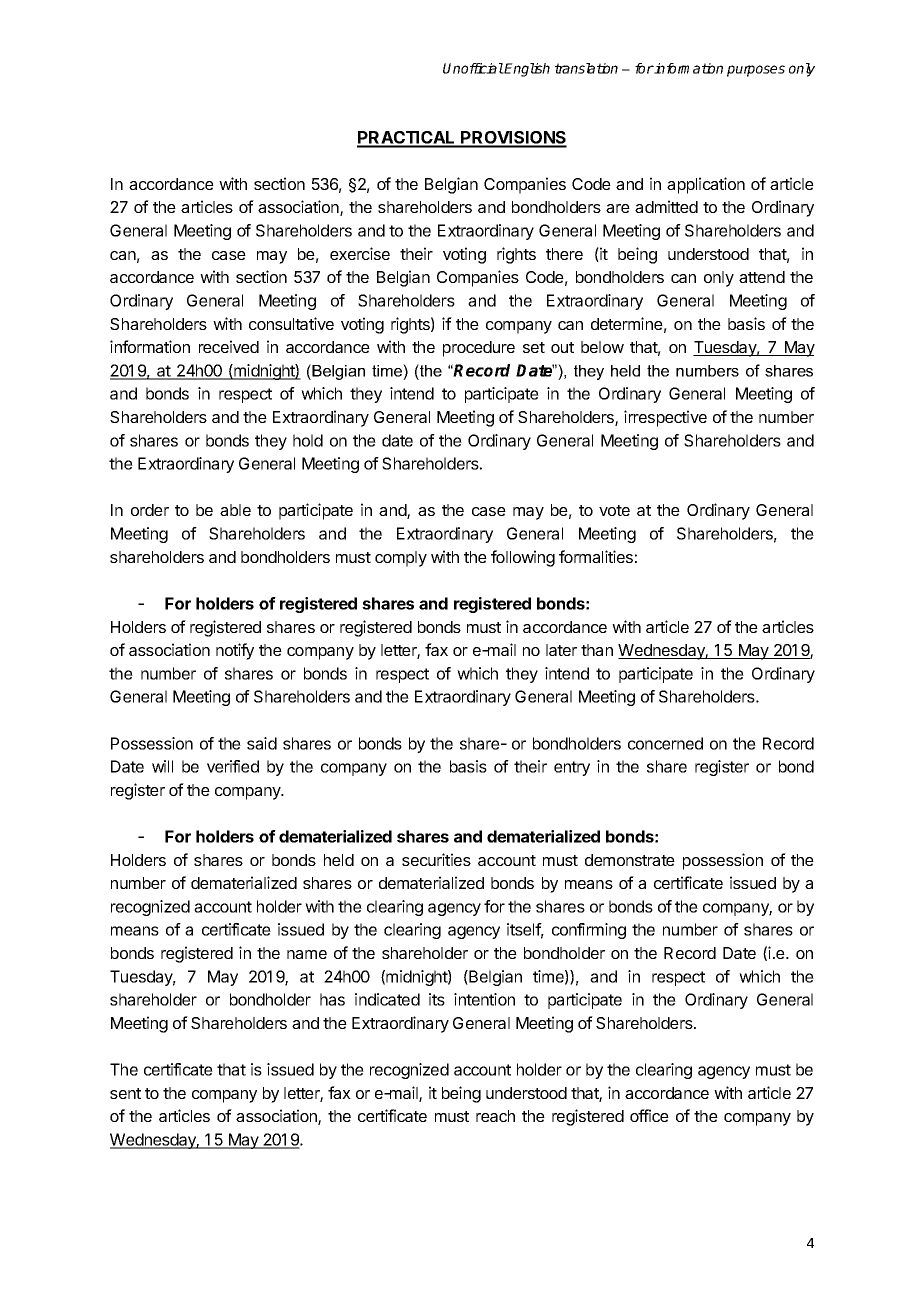 This page has height=1308, width=924. I want to click on exercise, so click(360, 253).
